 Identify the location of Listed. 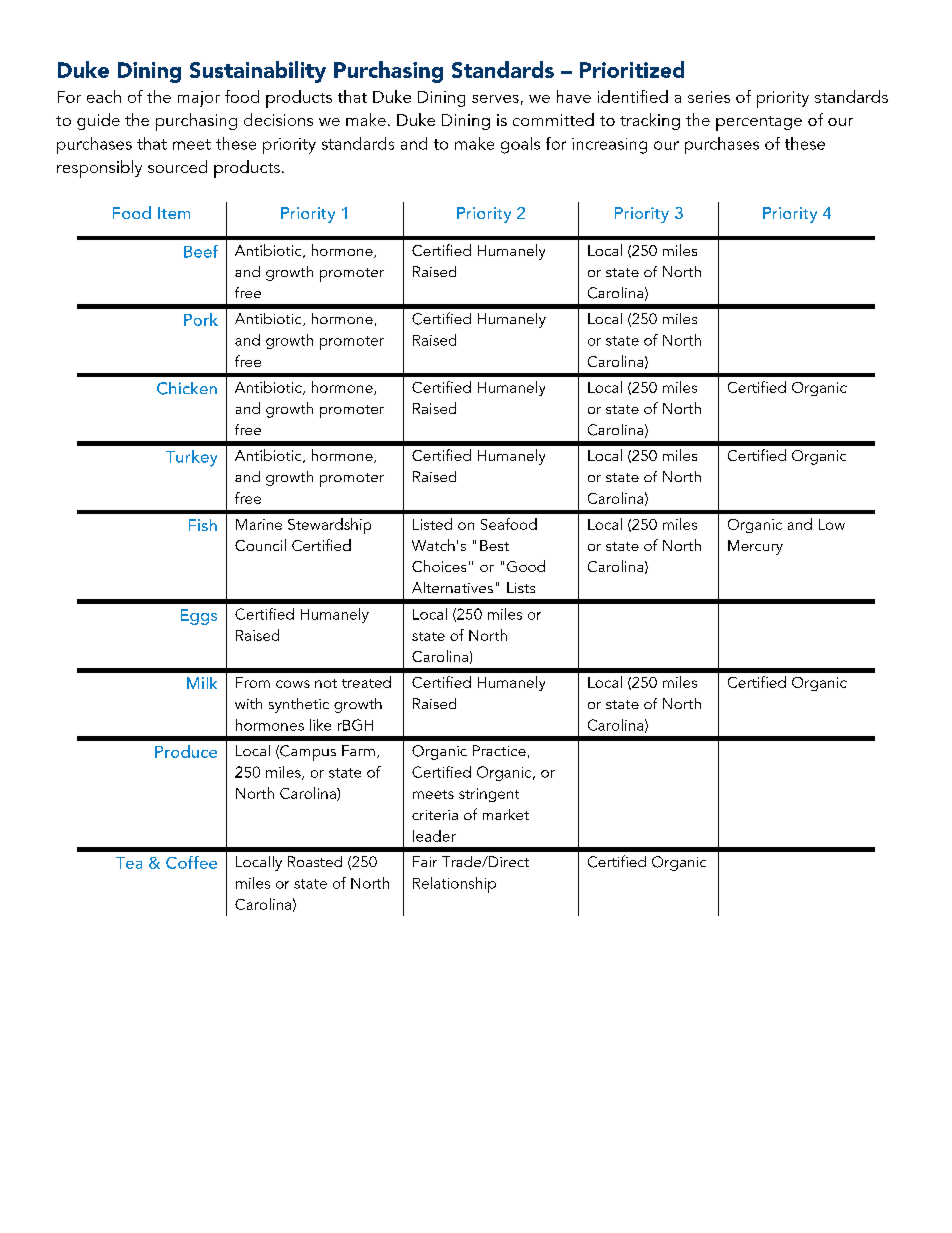
(432, 524).
